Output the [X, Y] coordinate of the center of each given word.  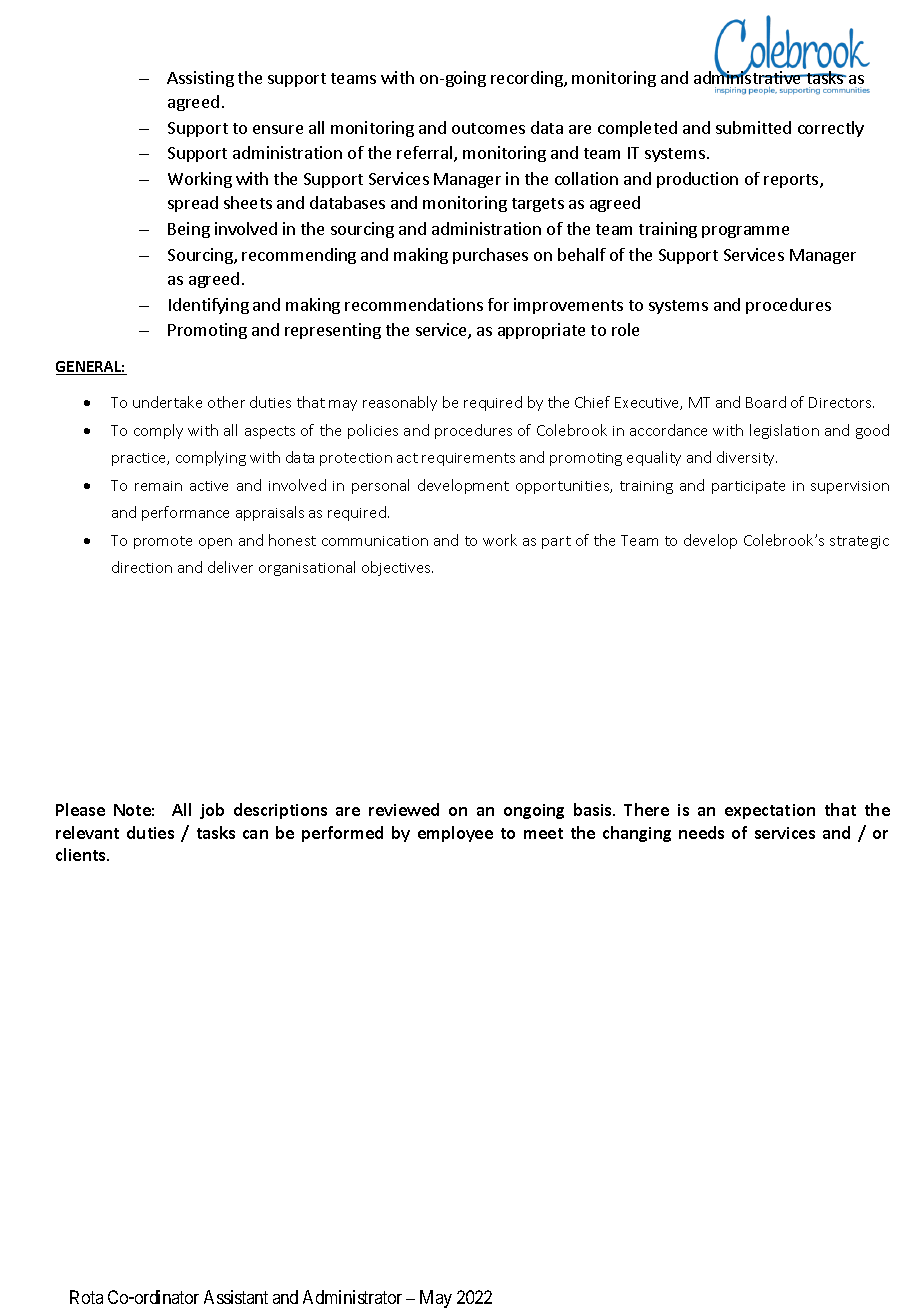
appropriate [541, 331]
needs [701, 832]
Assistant [236, 1297]
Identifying [209, 306]
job [212, 811]
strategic [859, 542]
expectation [770, 811]
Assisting [200, 79]
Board [766, 402]
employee [455, 834]
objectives [397, 568]
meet [543, 833]
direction [142, 567]
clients [82, 854]
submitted [753, 127]
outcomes [488, 128]
